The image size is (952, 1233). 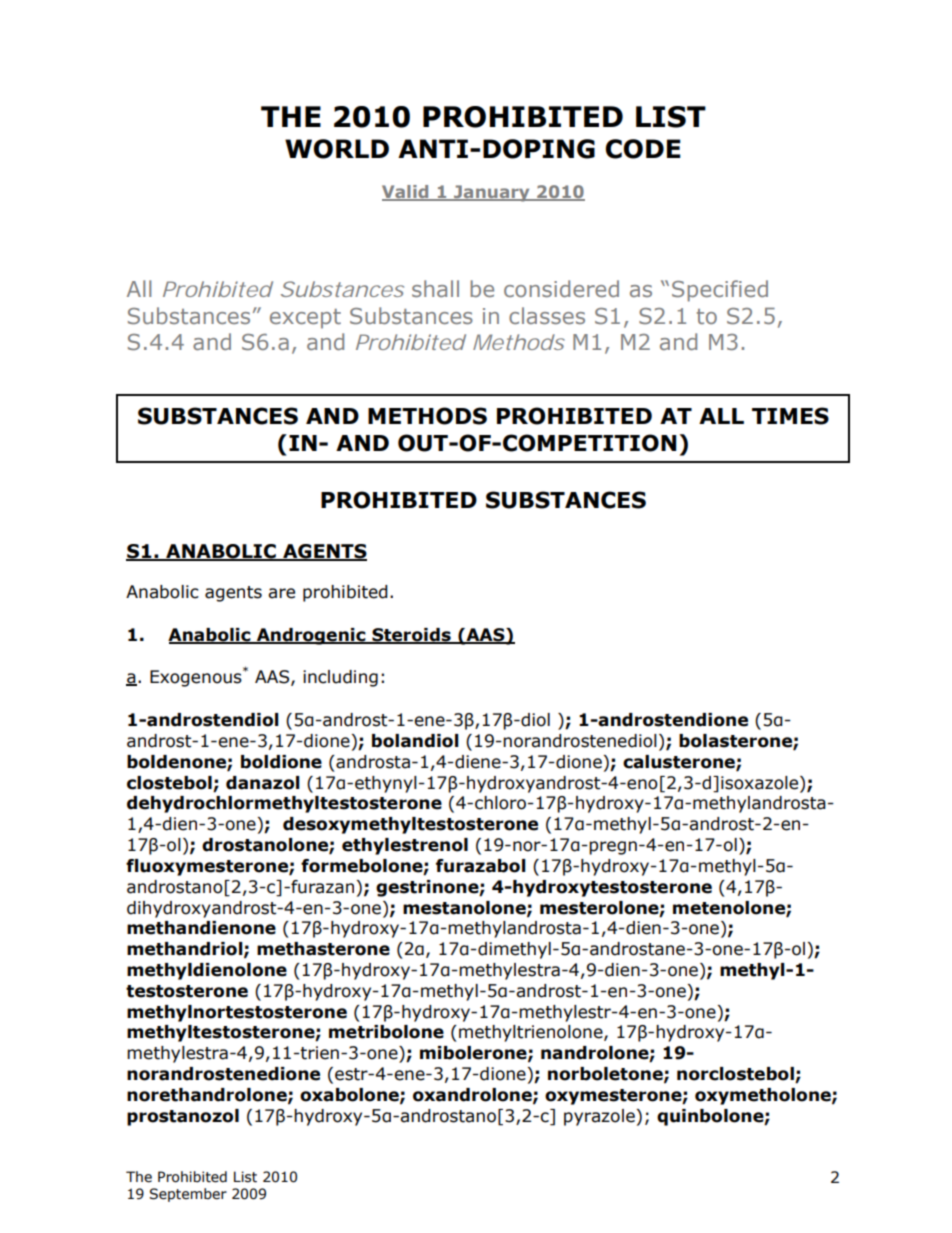 I want to click on CODE, so click(x=643, y=149).
